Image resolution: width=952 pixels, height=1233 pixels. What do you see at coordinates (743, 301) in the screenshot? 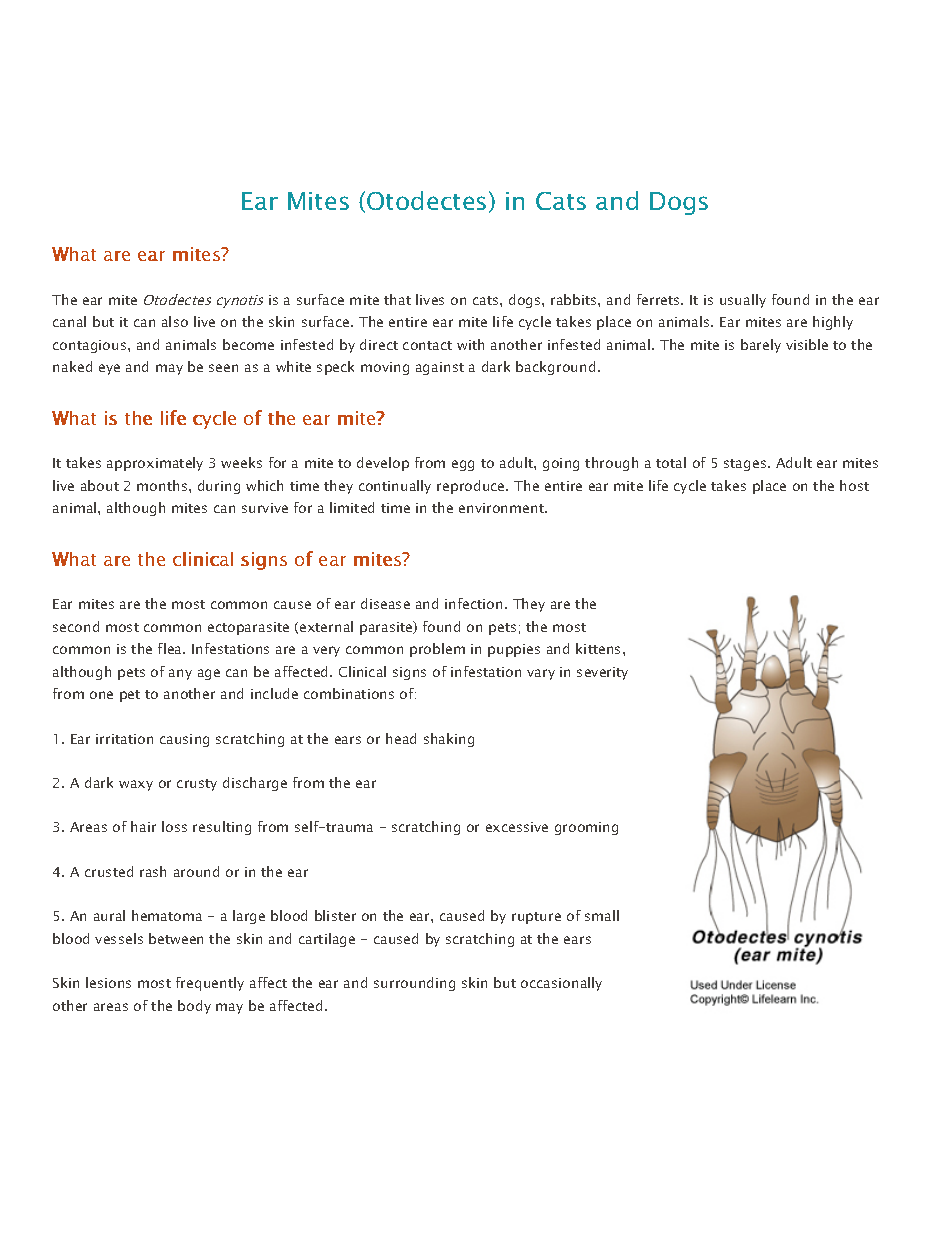
I see `usually` at bounding box center [743, 301].
